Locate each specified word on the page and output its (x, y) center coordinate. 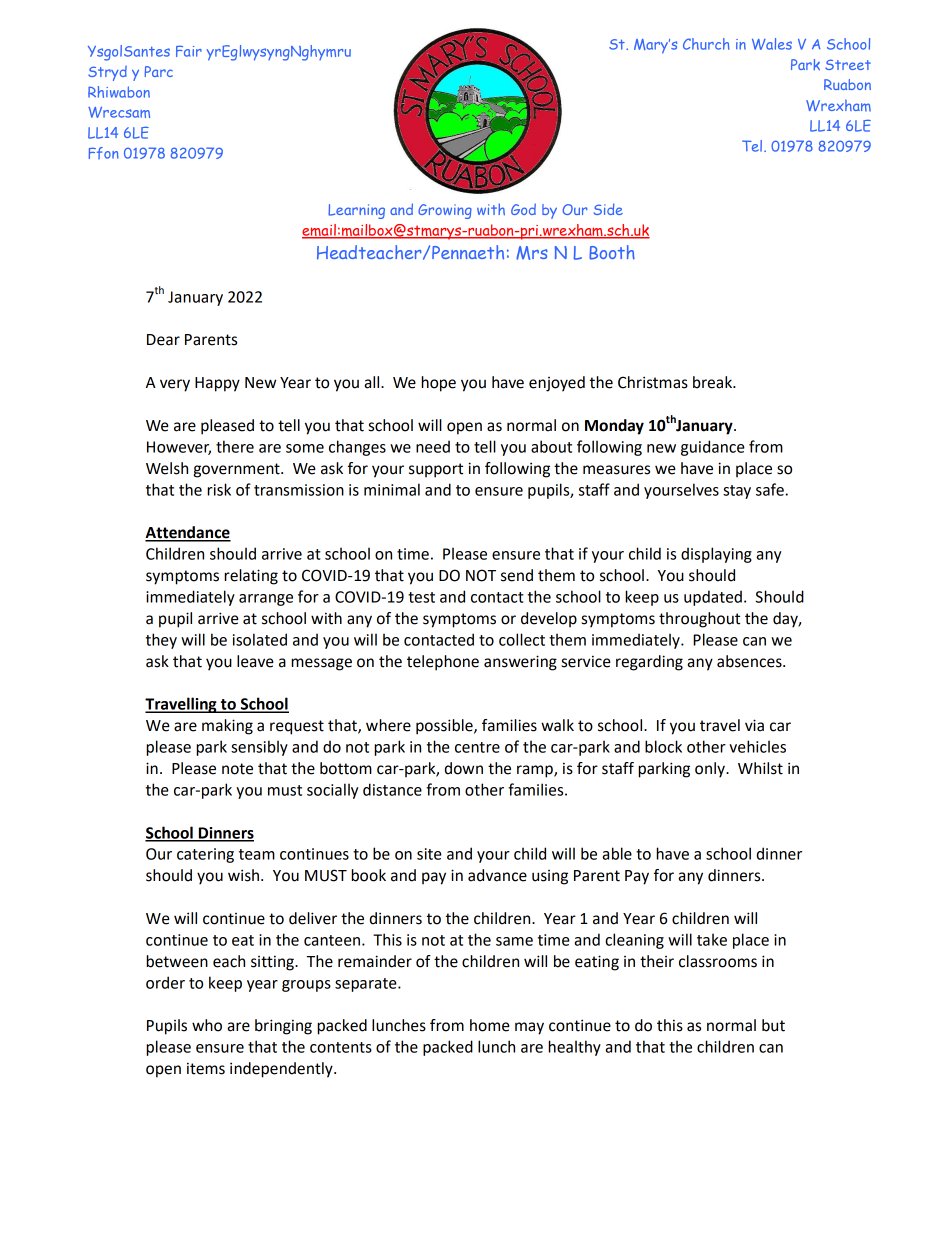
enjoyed (557, 384)
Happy (217, 384)
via (754, 725)
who (207, 1025)
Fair (189, 51)
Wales (772, 44)
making (227, 727)
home (490, 1025)
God (523, 209)
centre (477, 747)
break (713, 382)
